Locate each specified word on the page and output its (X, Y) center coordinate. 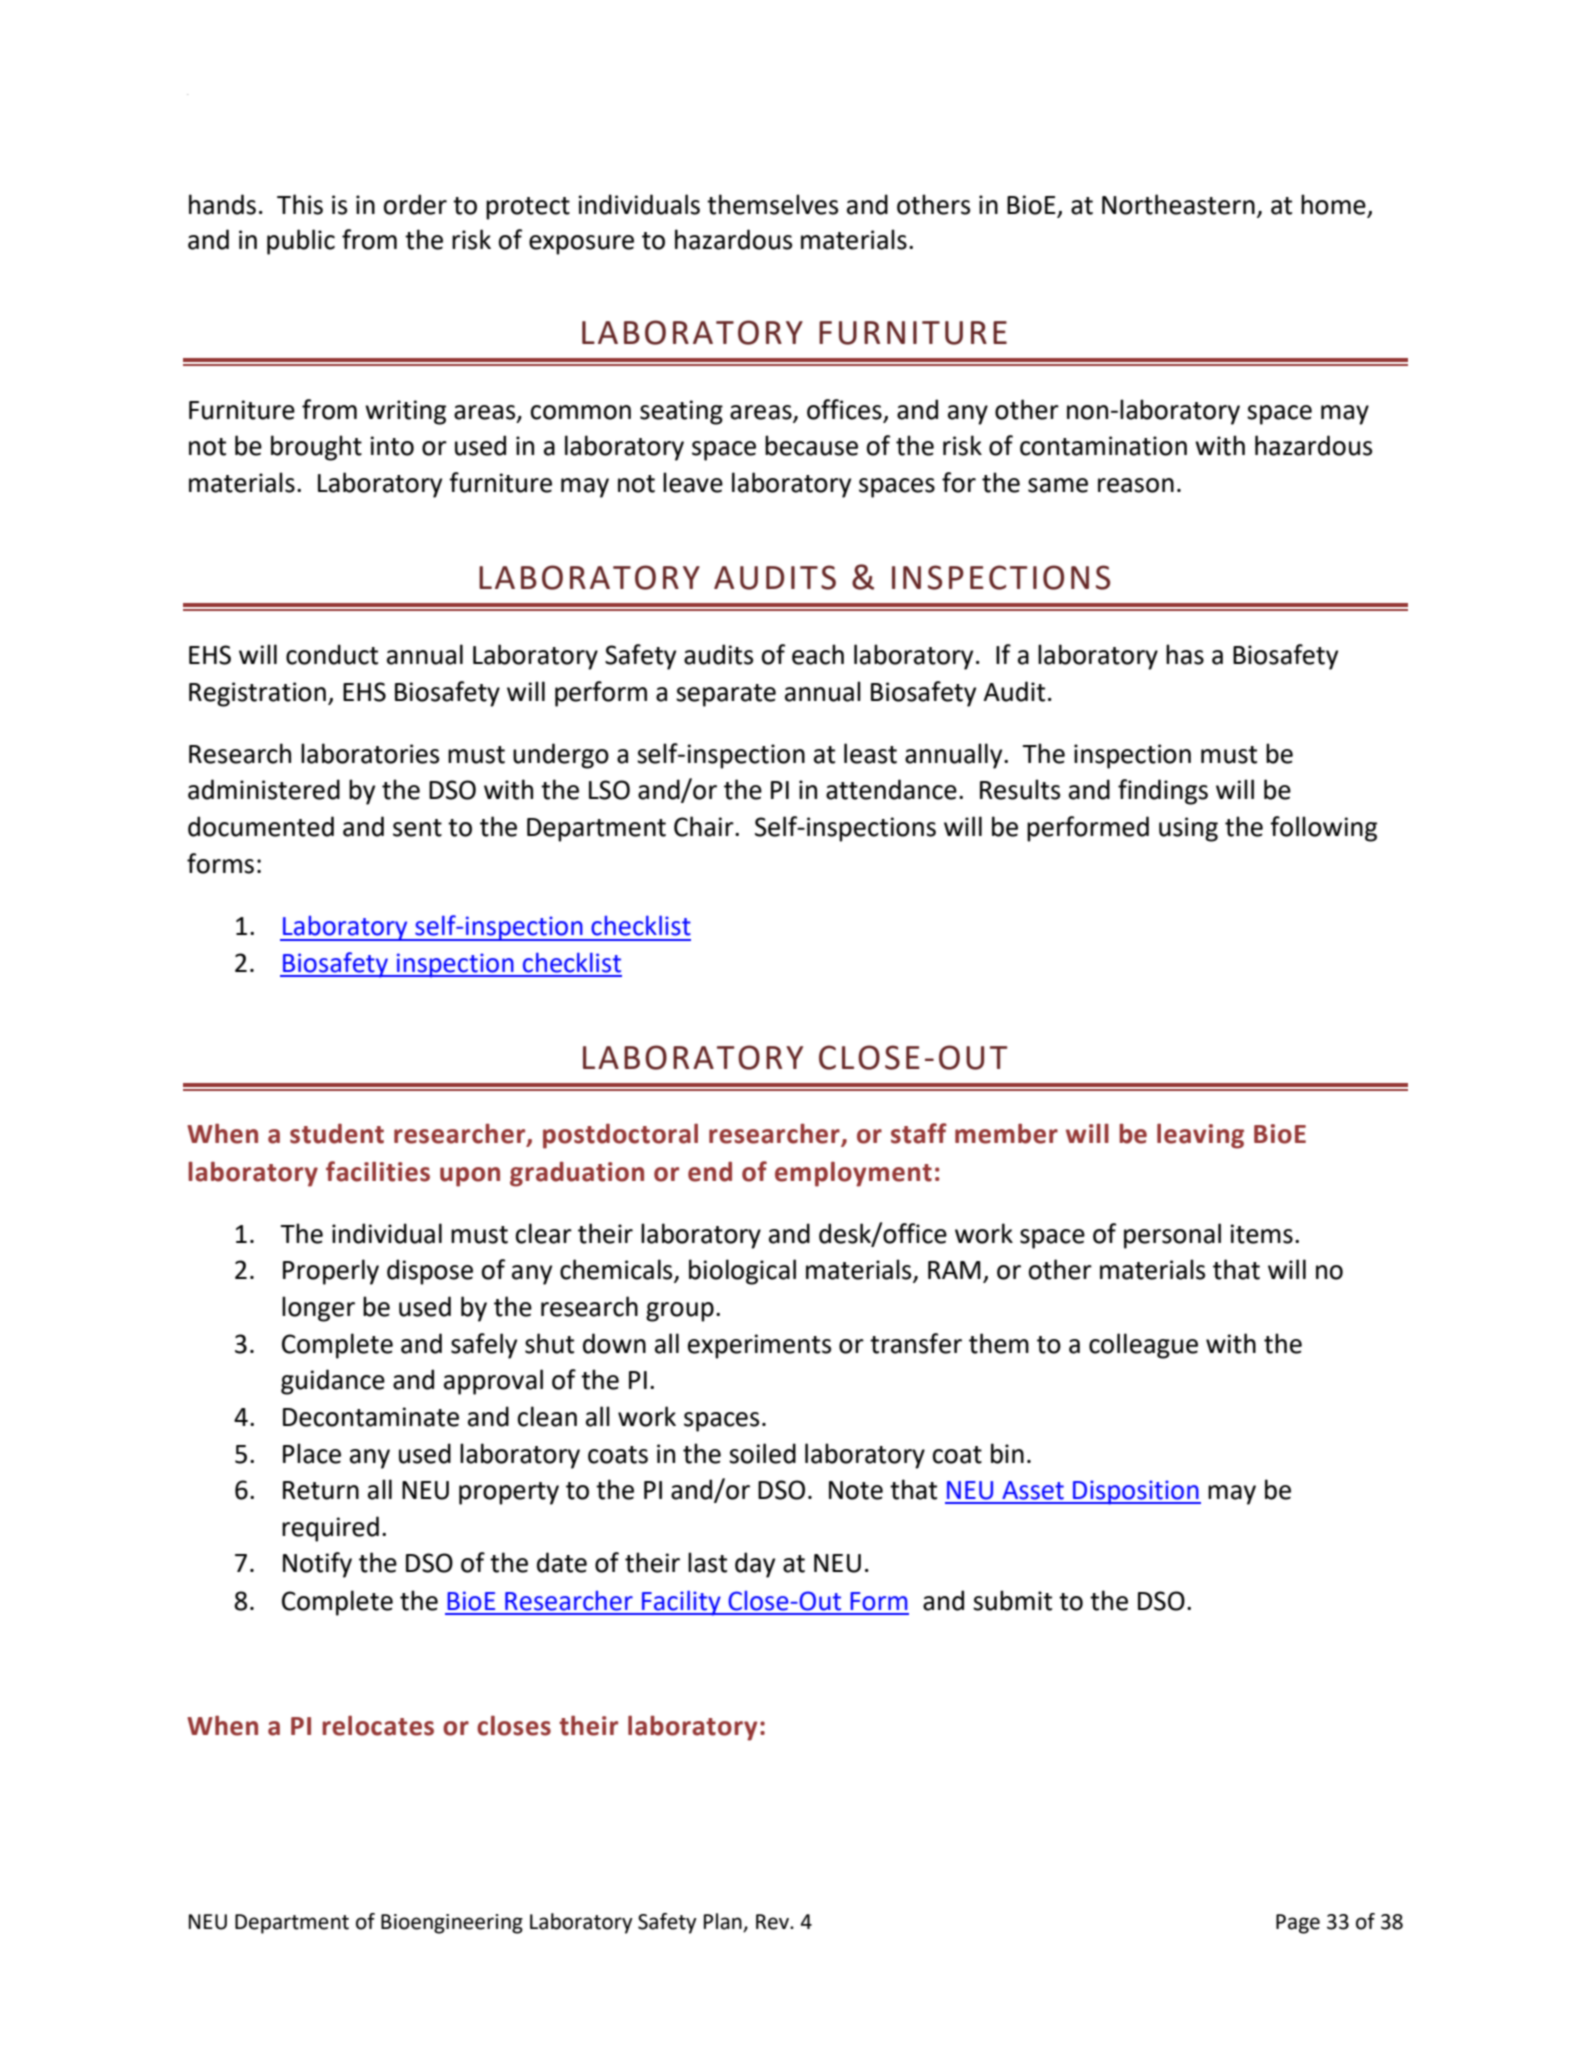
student (337, 1133)
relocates (378, 1725)
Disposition (1136, 1492)
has (1185, 654)
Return (321, 1490)
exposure (581, 245)
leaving (1200, 1136)
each (818, 654)
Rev (773, 1922)
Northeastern (1178, 204)
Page (1298, 1924)
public (301, 242)
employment (853, 1174)
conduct (332, 654)
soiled (762, 1453)
